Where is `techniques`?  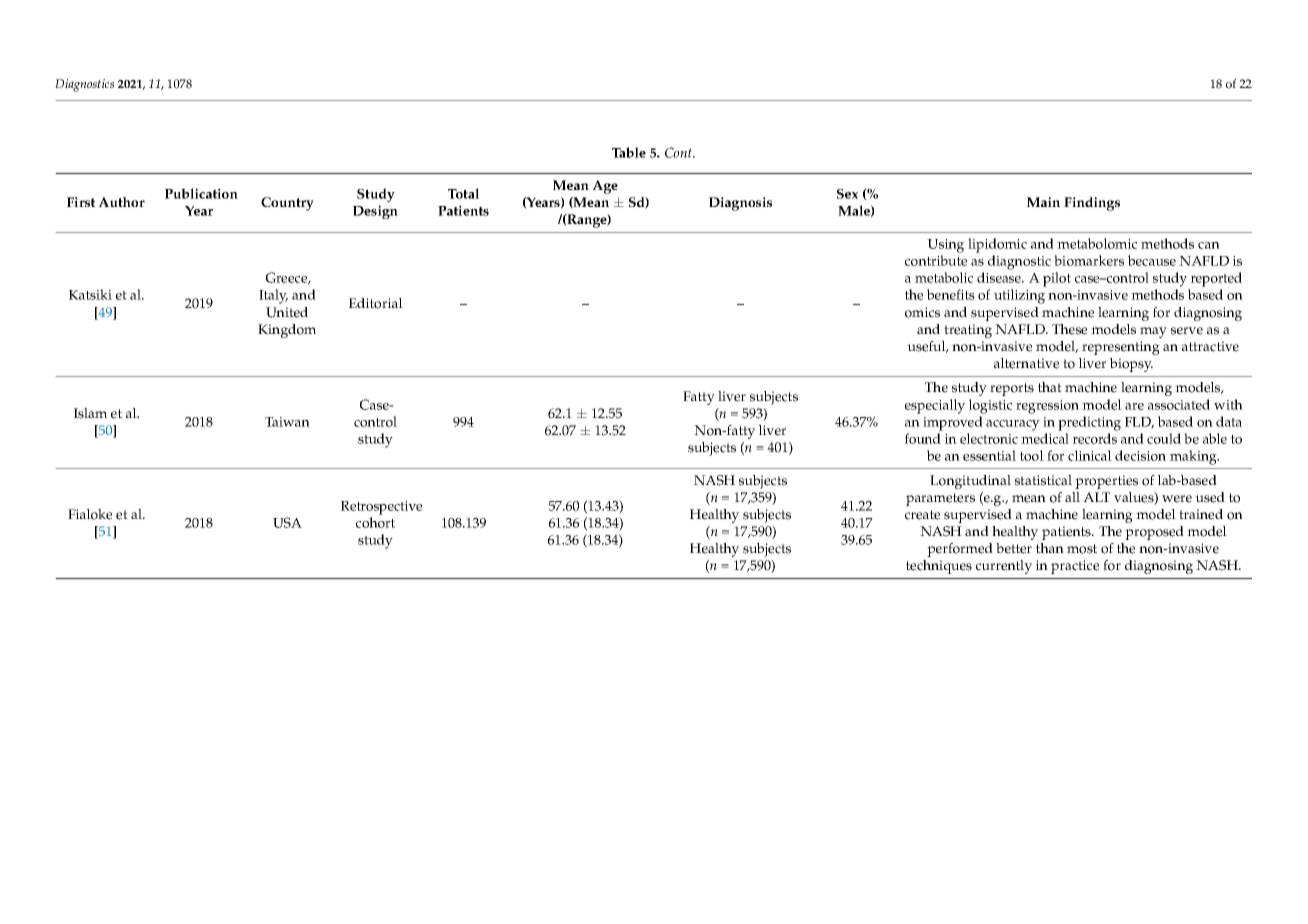
techniques is located at coordinates (939, 567).
